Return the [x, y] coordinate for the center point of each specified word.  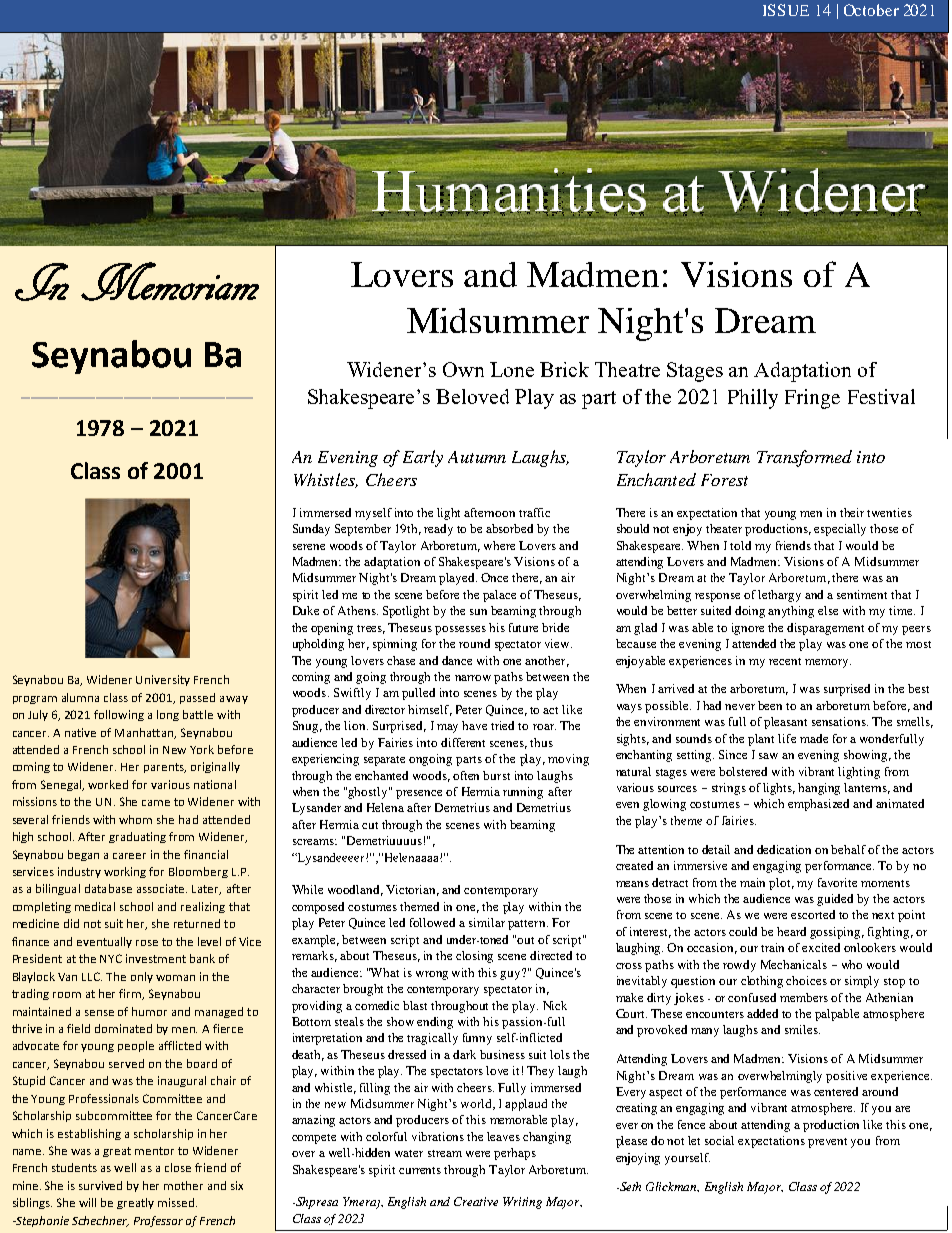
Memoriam [170, 281]
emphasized [818, 805]
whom [135, 819]
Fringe [812, 399]
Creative [476, 1201]
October [871, 10]
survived [100, 1185]
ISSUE [786, 10]
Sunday [311, 530]
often [466, 775]
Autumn [477, 457]
